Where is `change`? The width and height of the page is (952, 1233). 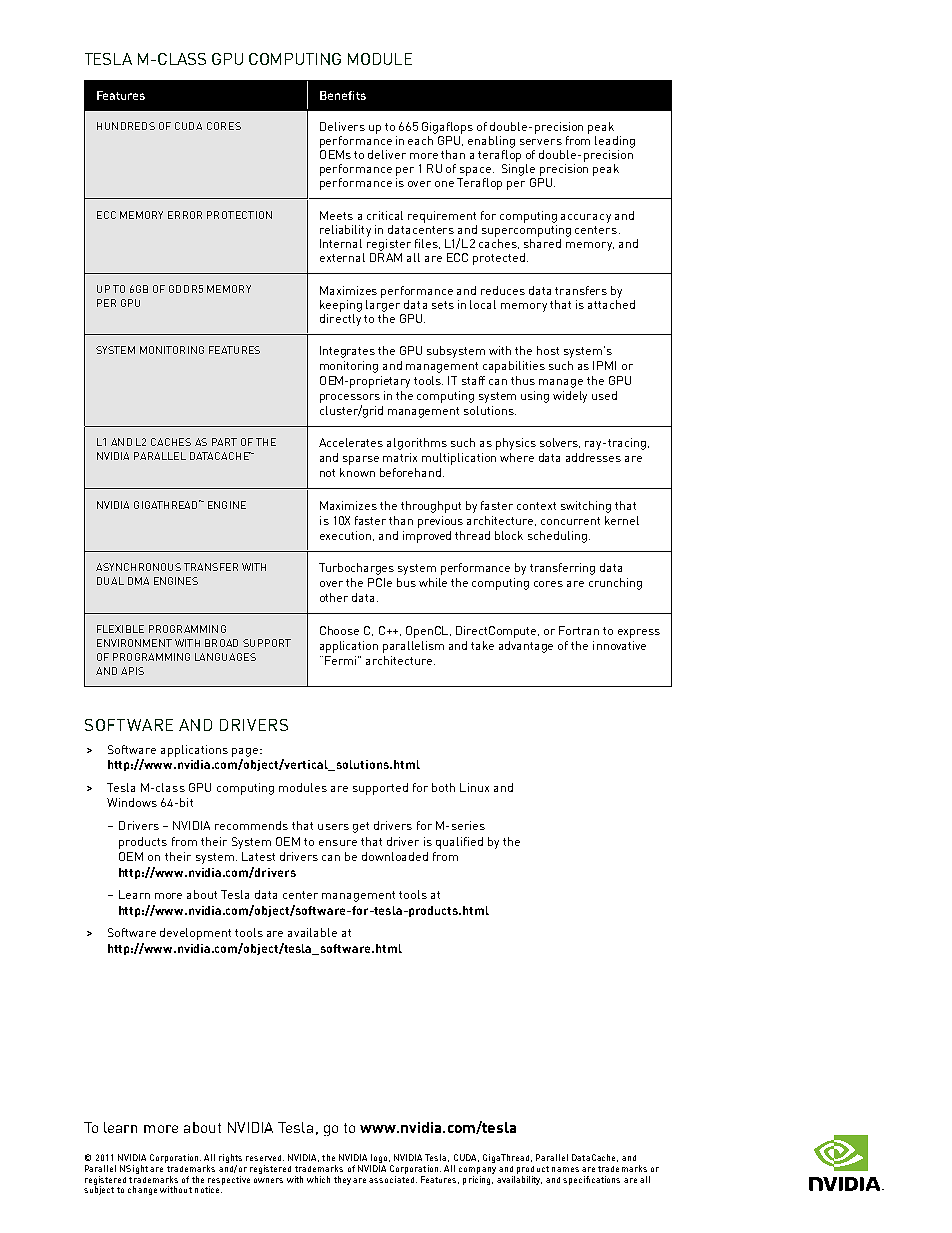 change is located at coordinates (142, 1190).
